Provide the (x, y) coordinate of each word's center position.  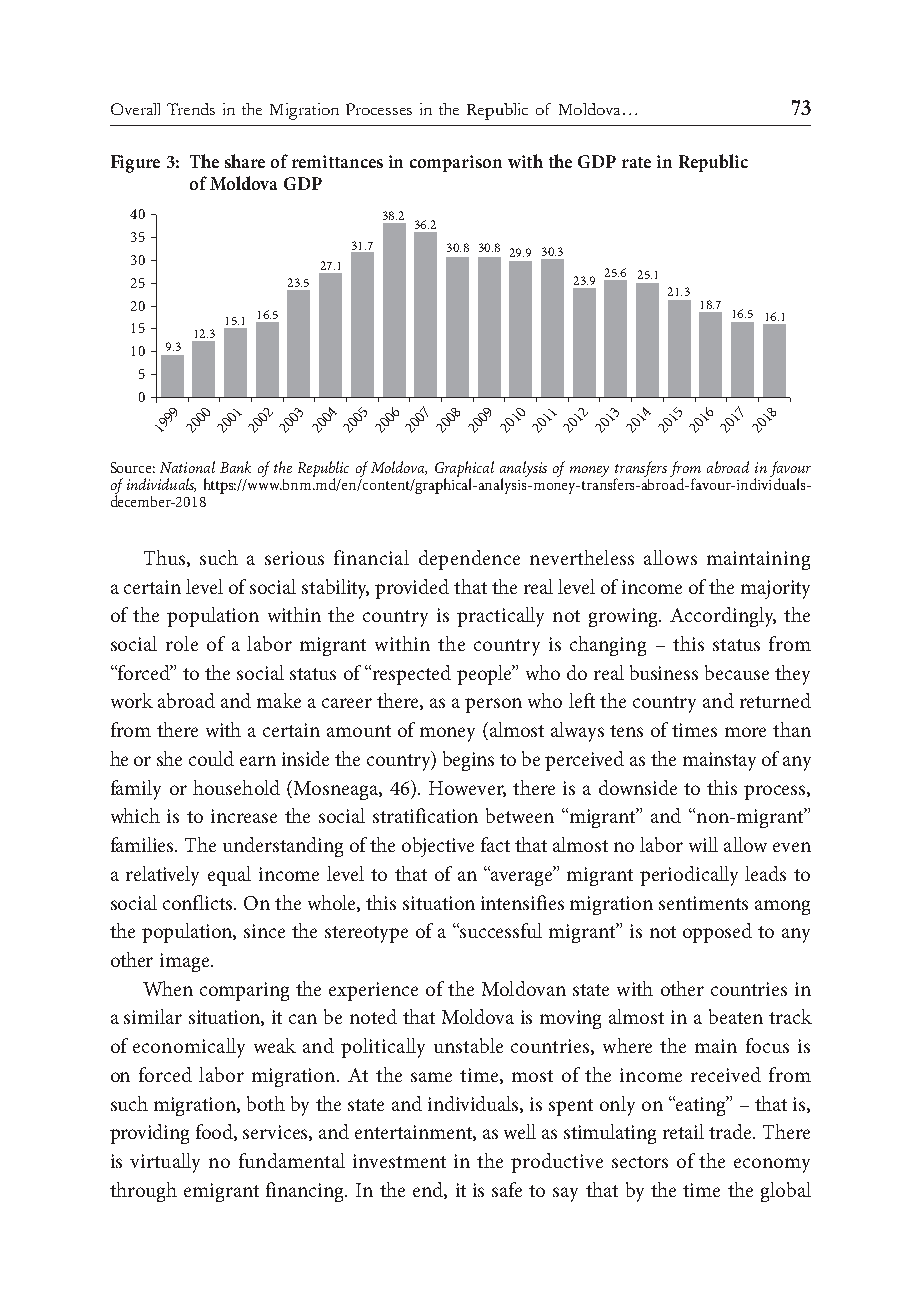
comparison (456, 163)
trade (732, 1131)
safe (507, 1189)
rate (636, 162)
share (245, 161)
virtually (165, 1163)
